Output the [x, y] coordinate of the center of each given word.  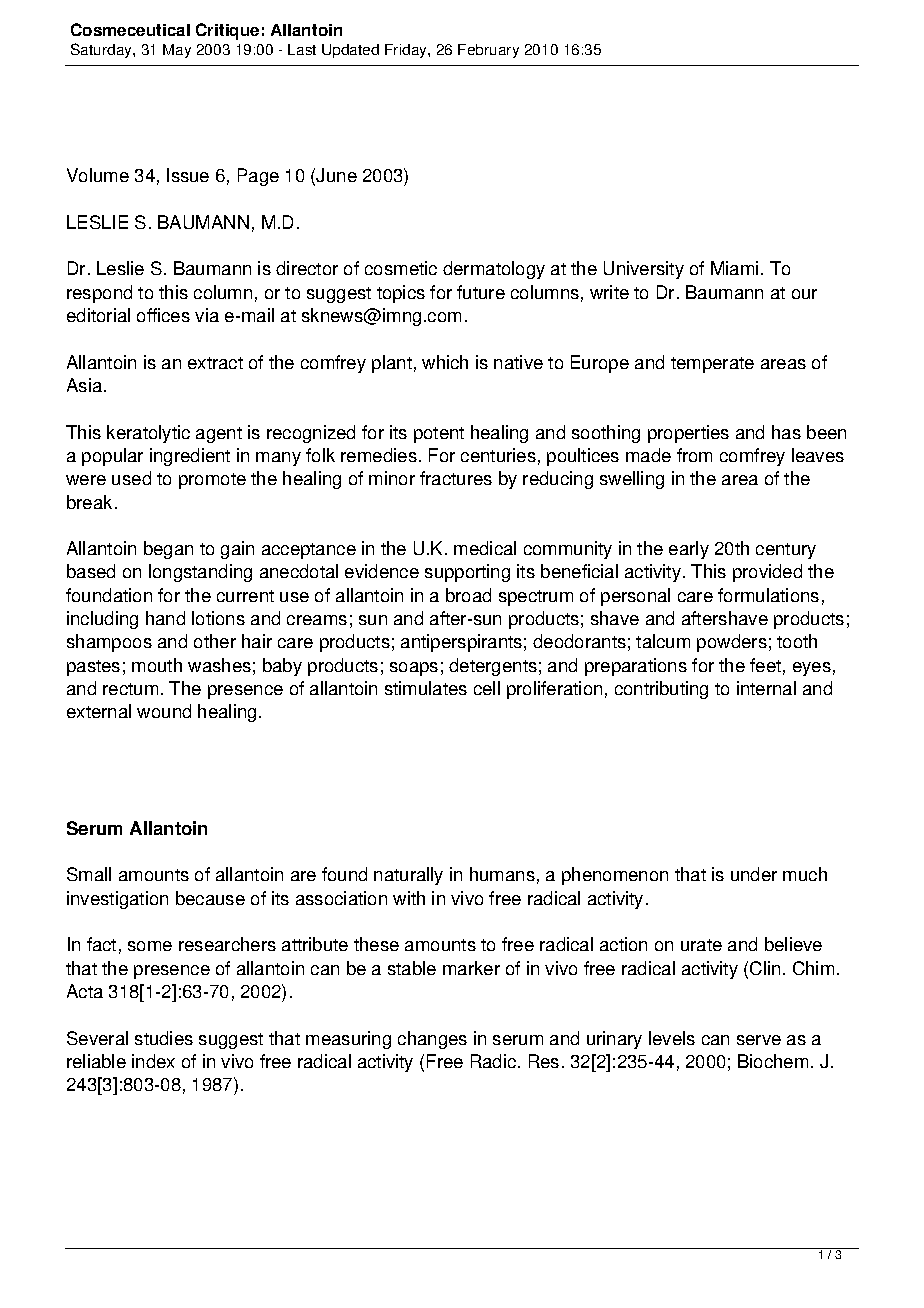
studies [164, 1038]
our [804, 294]
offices [163, 315]
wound [164, 711]
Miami [734, 268]
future [481, 292]
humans [502, 874]
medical [485, 548]
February [488, 51]
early [689, 550]
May [177, 51]
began [168, 550]
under [754, 874]
